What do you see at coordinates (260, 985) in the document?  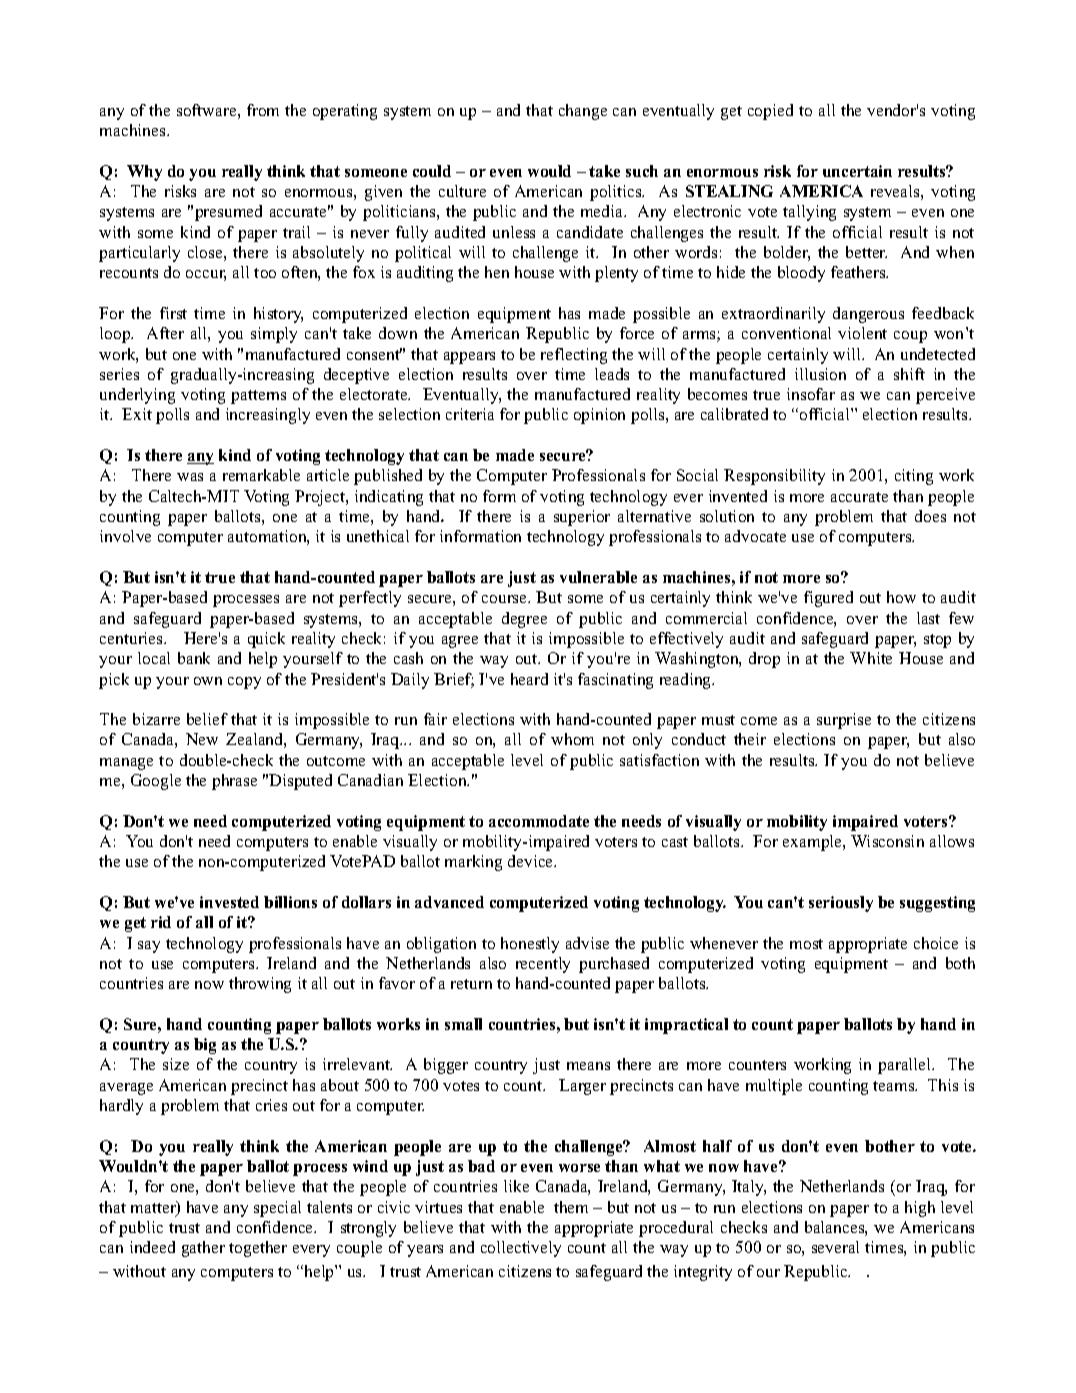 I see `throwing` at bounding box center [260, 985].
